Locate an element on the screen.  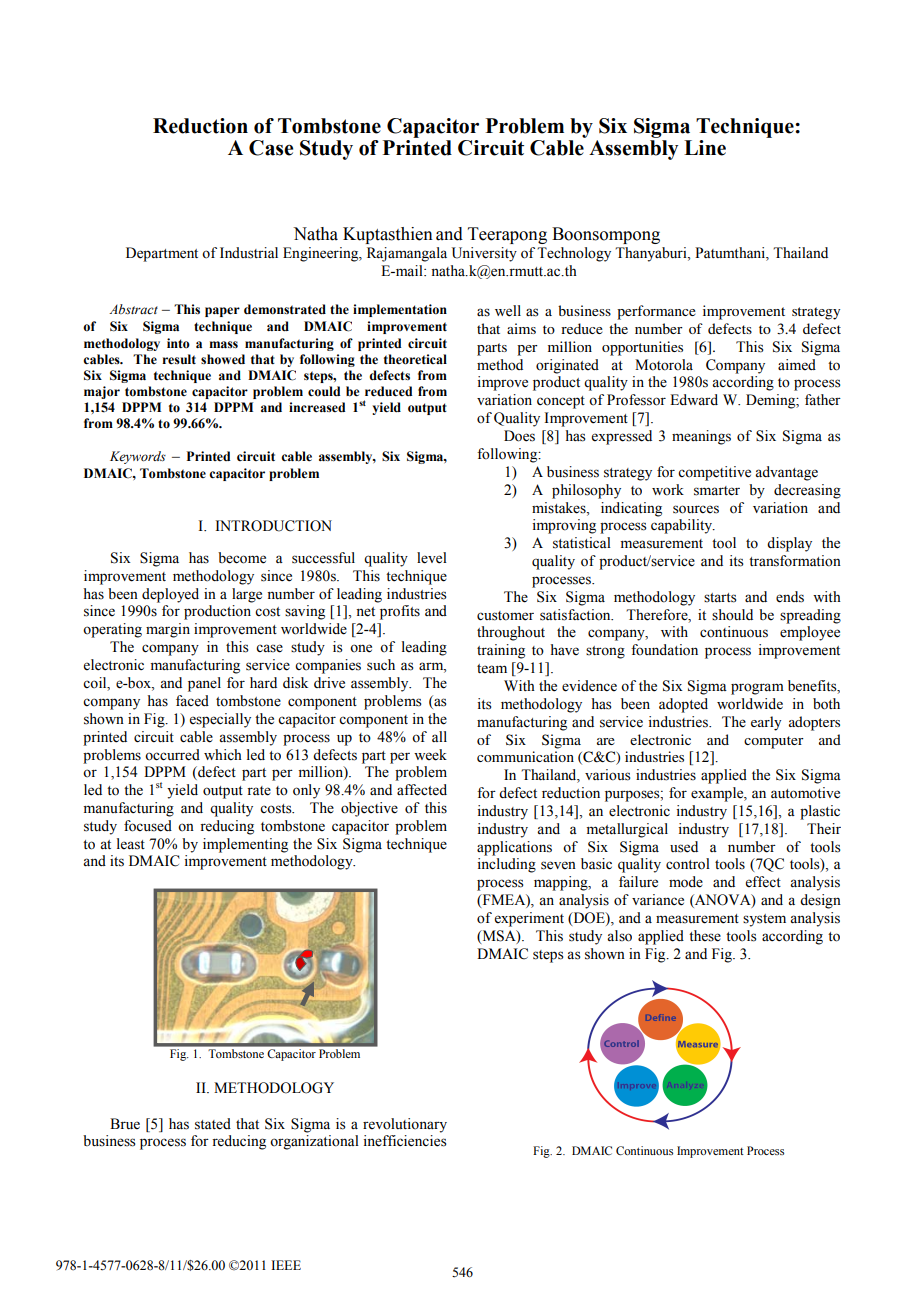
program is located at coordinates (757, 689).
